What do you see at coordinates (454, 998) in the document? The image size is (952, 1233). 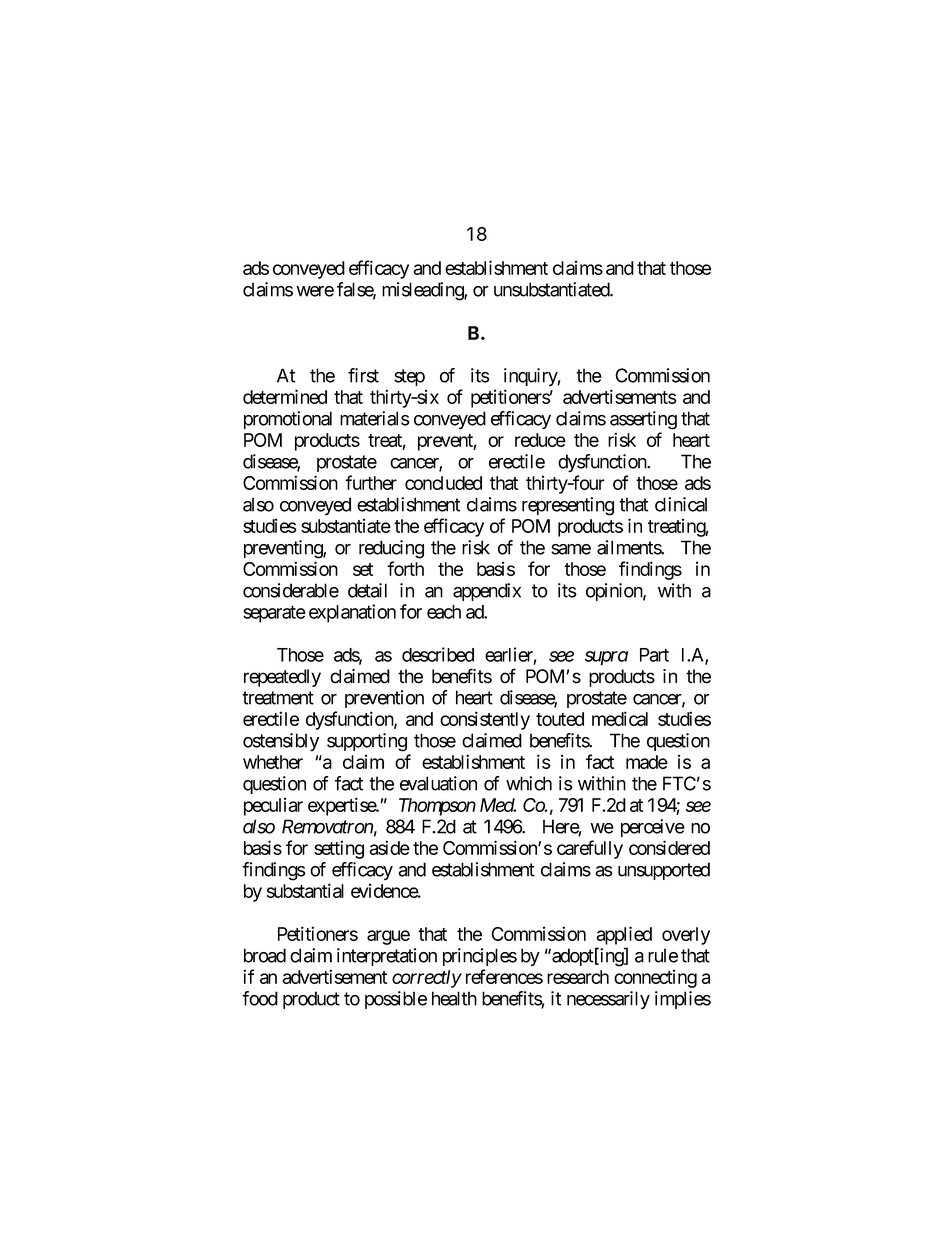 I see `health` at bounding box center [454, 998].
